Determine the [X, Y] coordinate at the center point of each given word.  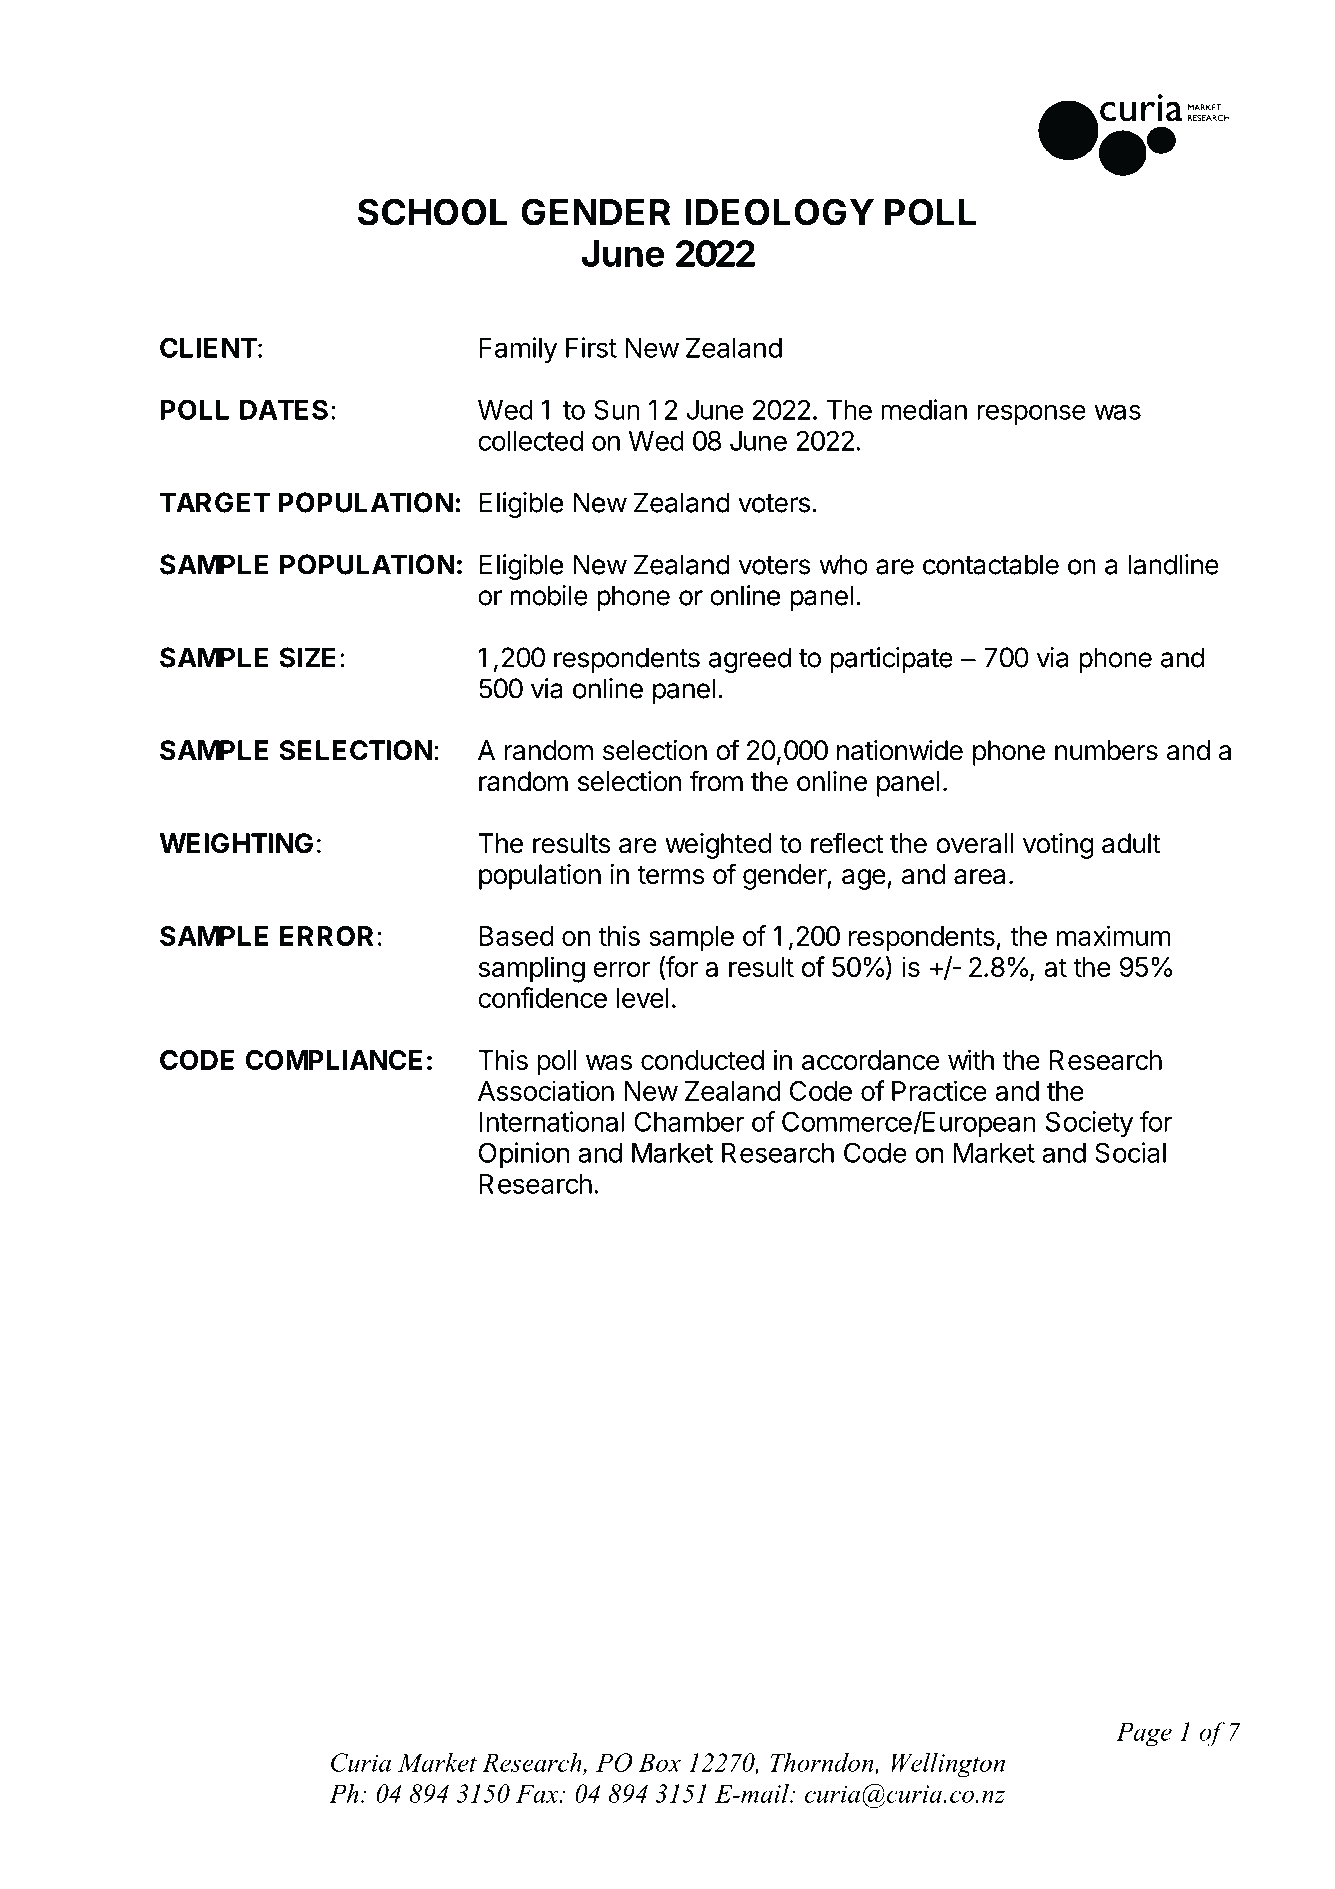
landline [1173, 564]
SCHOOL [432, 212]
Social [1130, 1152]
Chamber [689, 1121]
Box [659, 1763]
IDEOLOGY [780, 212]
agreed [750, 660]
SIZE [307, 657]
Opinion [524, 1155]
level [643, 998]
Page [1144, 1735]
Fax [538, 1794]
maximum [1114, 935]
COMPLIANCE [333, 1060]
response [1031, 414]
